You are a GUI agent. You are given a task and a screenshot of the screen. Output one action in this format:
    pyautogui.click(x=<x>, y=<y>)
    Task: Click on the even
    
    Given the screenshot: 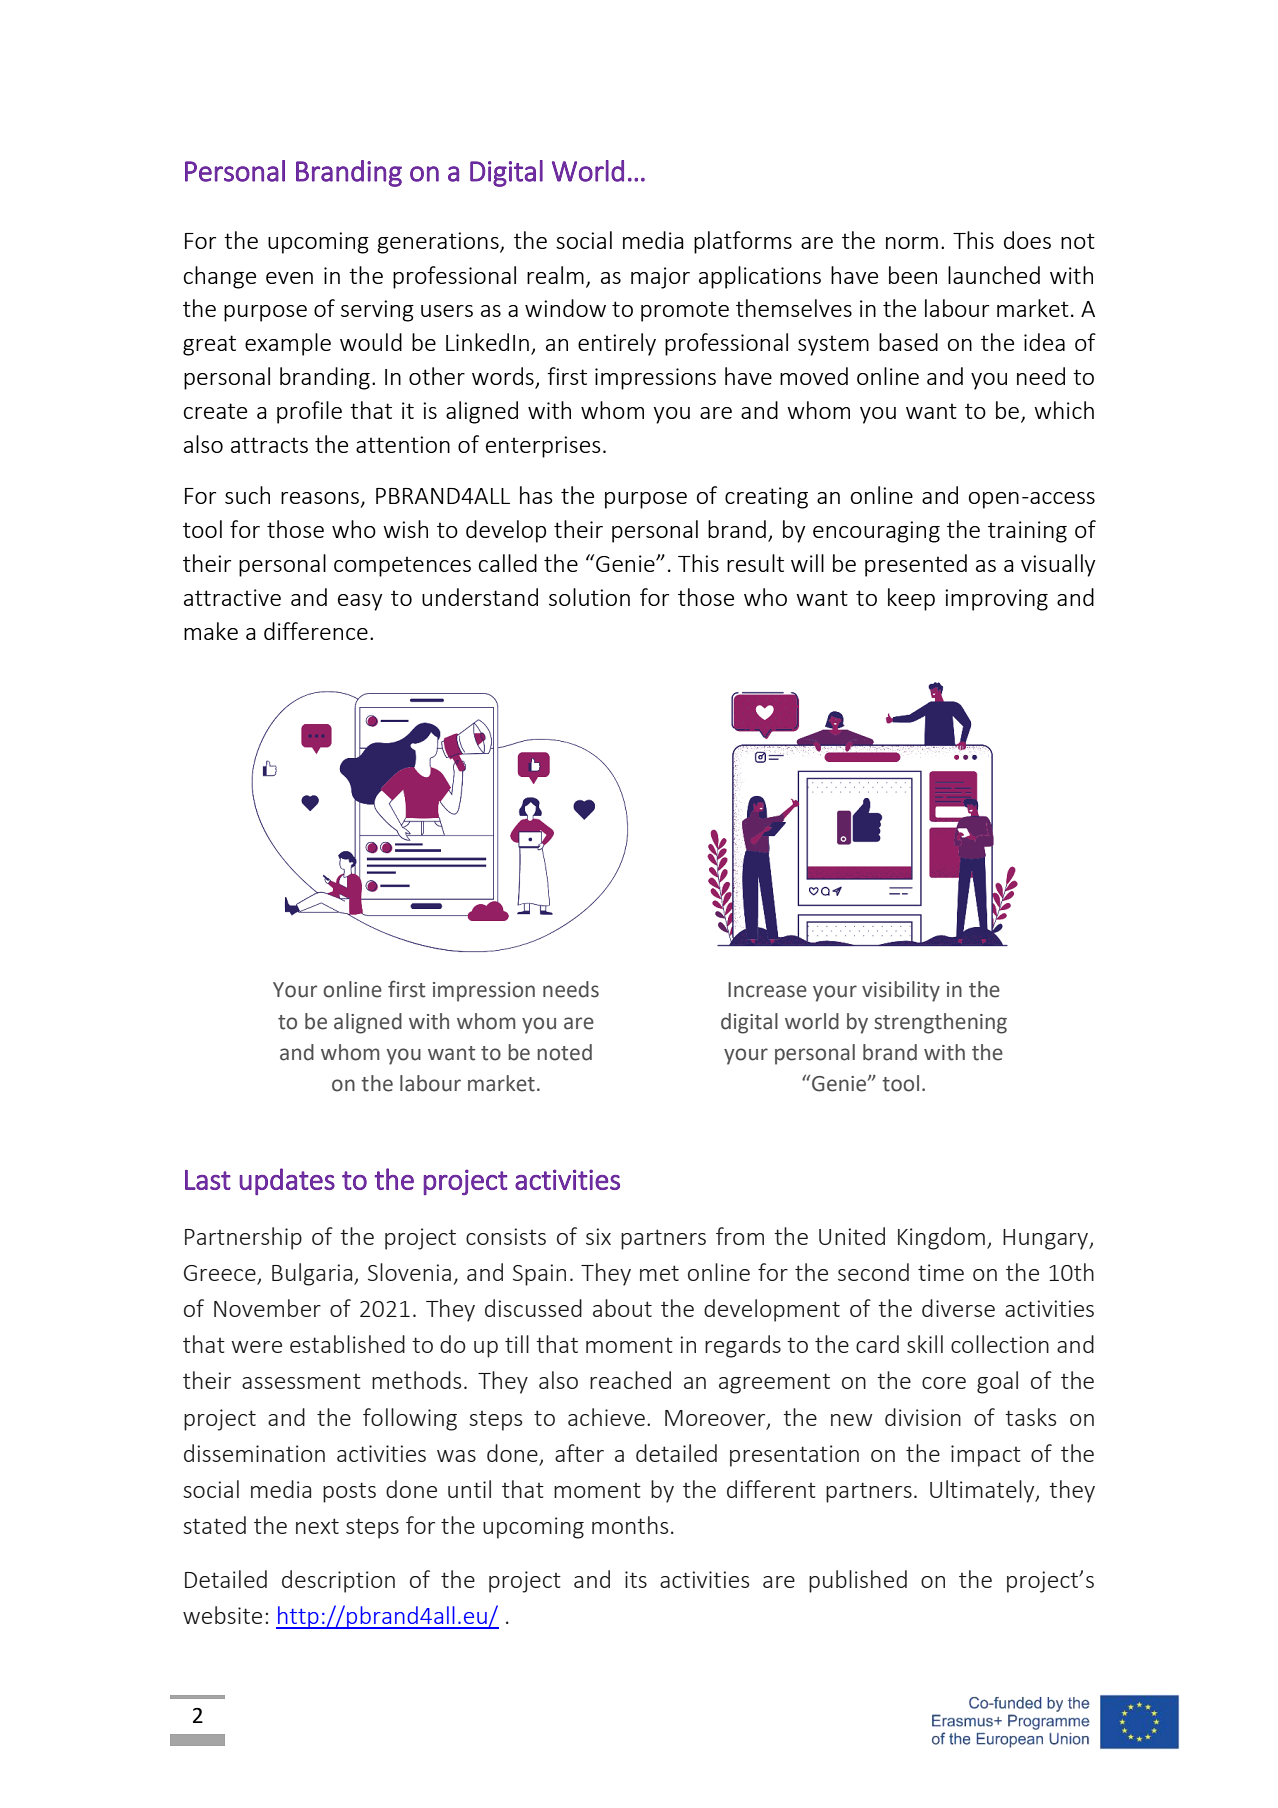 What is the action you would take?
    pyautogui.click(x=289, y=278)
